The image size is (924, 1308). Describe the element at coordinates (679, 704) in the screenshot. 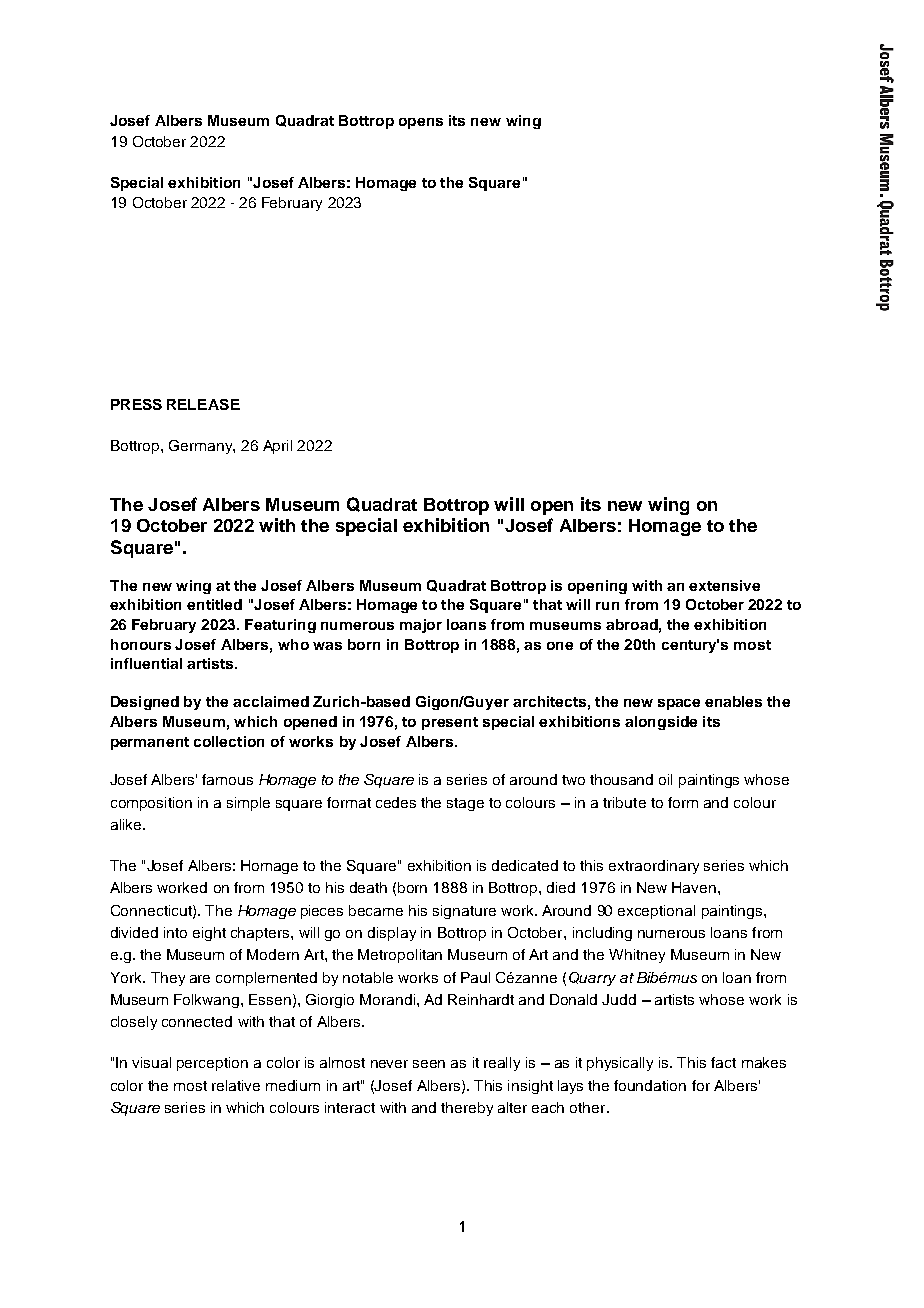

I see `space` at that location.
